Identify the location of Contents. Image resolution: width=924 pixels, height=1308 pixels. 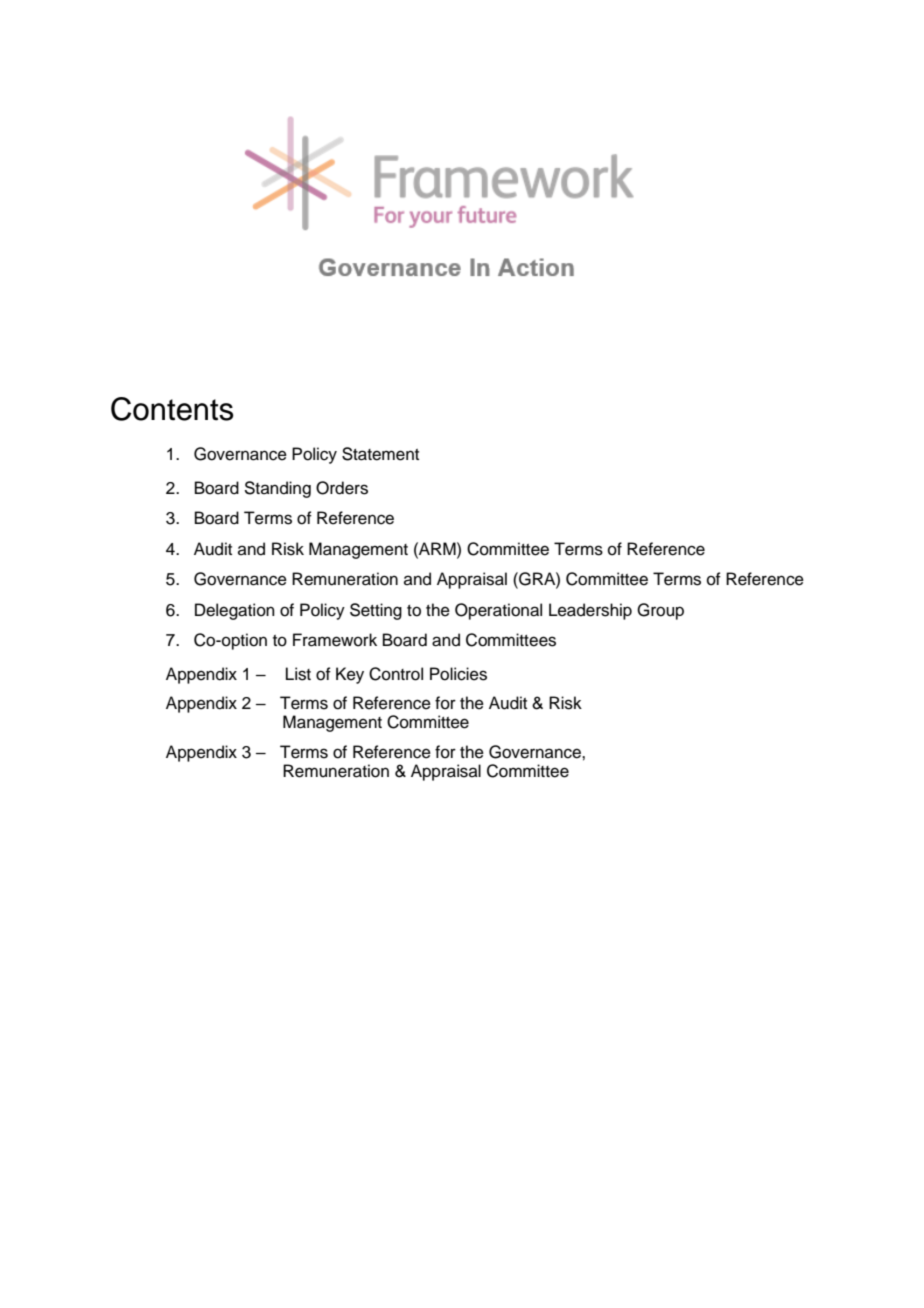
(172, 409).
